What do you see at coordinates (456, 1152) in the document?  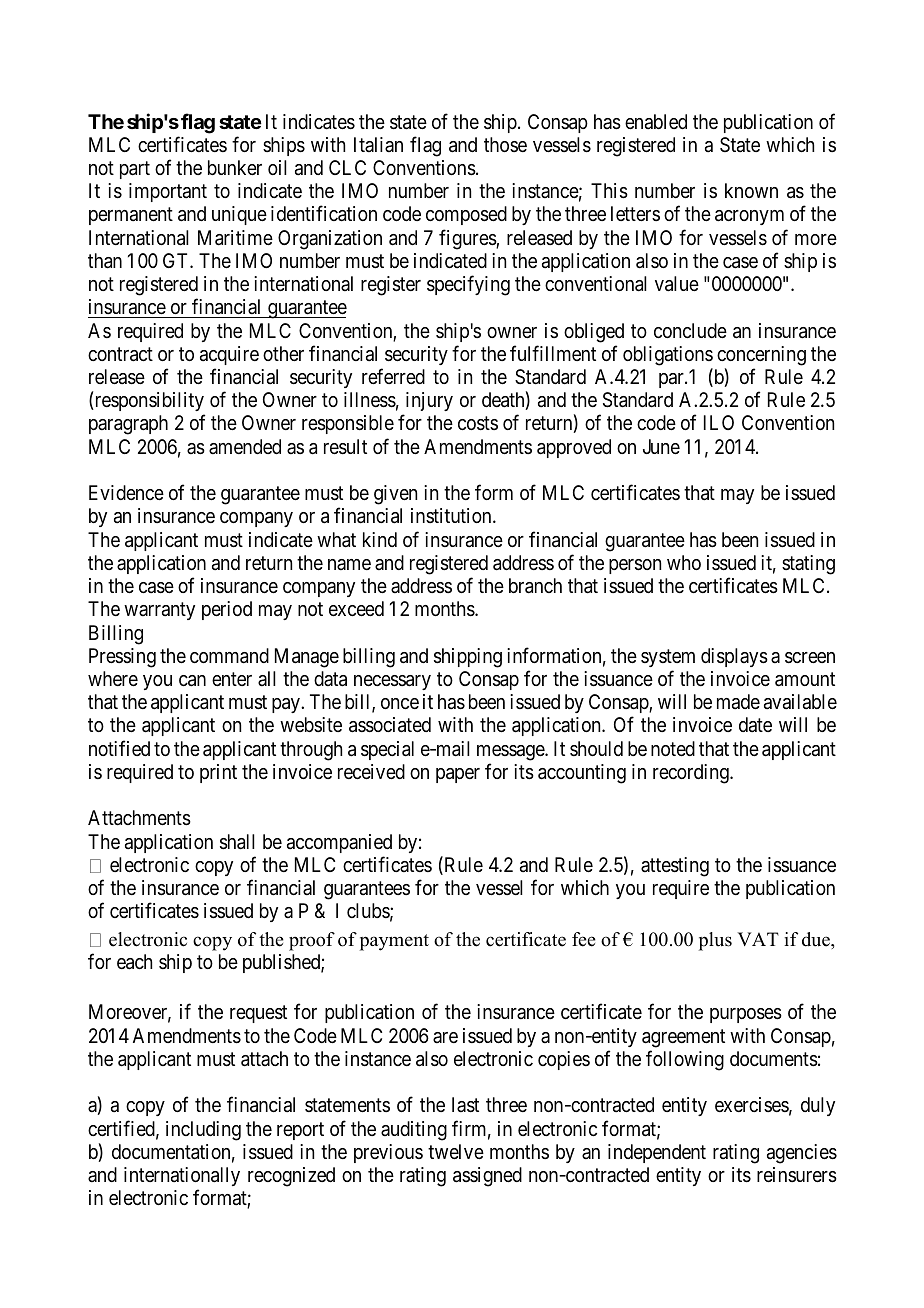 I see `twelve` at bounding box center [456, 1152].
